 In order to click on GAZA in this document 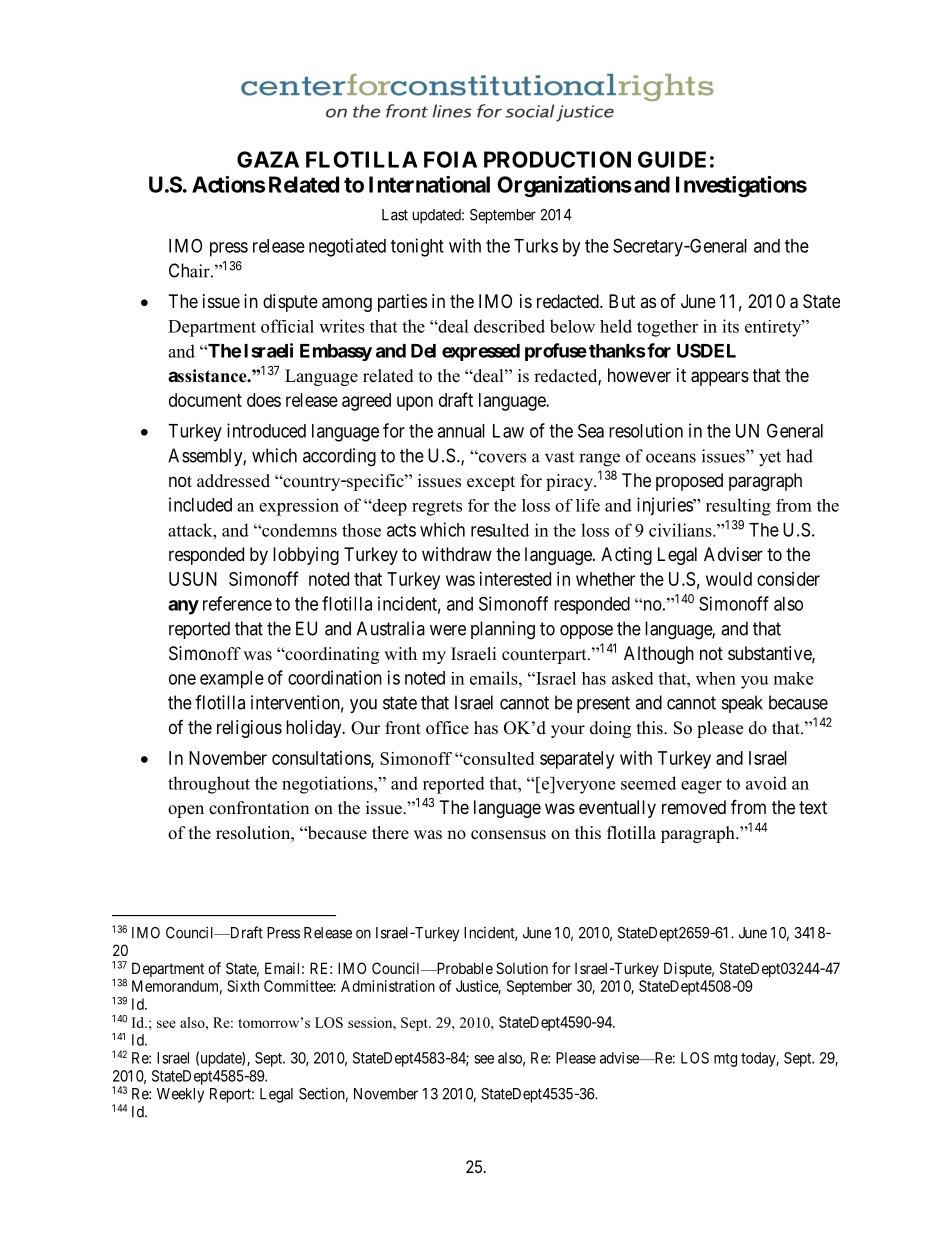, I will do `click(268, 159)`.
